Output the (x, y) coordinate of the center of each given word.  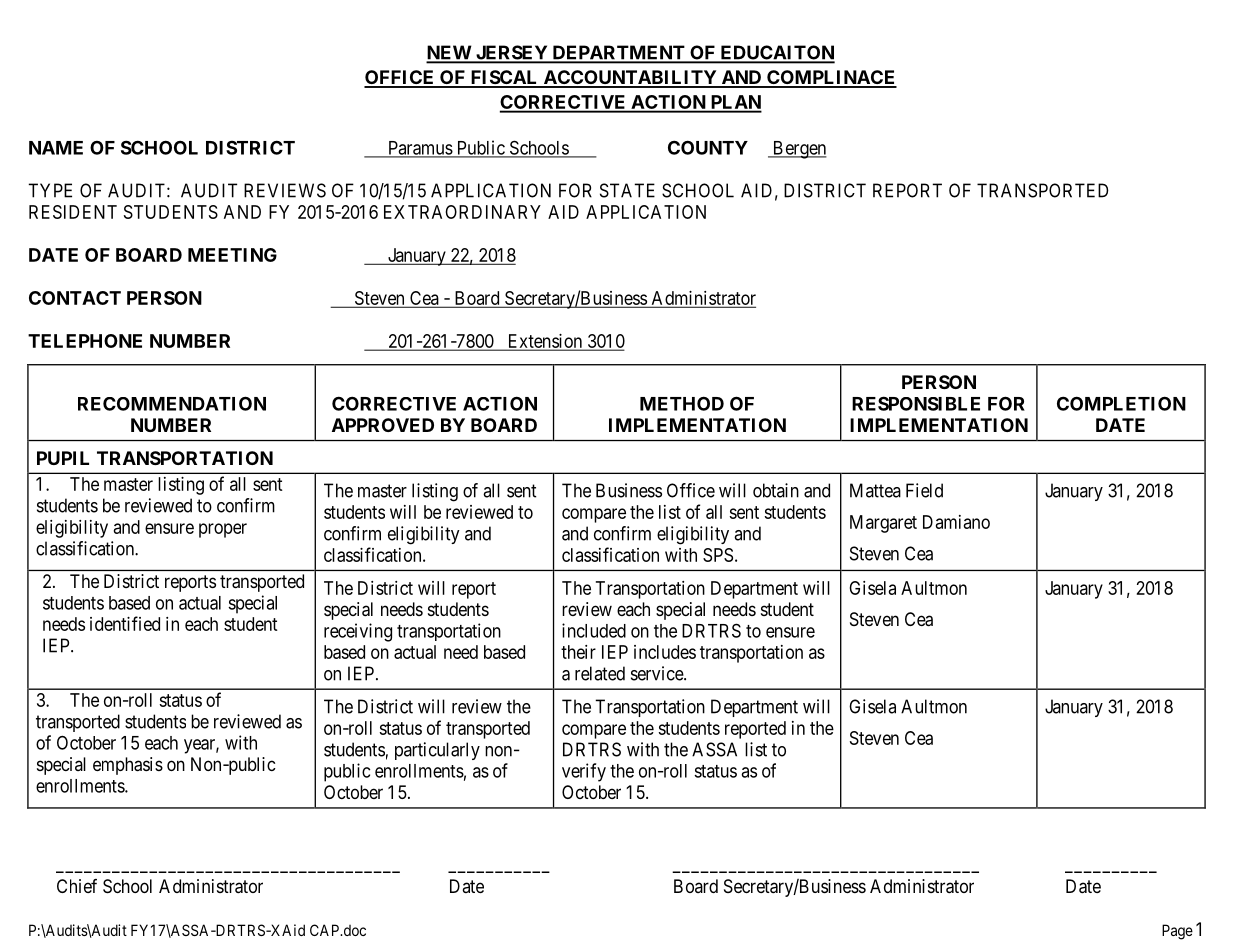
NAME (56, 148)
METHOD (682, 403)
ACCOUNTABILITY (630, 78)
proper (223, 530)
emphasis (128, 766)
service (658, 673)
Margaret (883, 524)
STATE (627, 190)
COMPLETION (1121, 403)
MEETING (232, 255)
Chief (77, 886)
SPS (718, 555)
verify (584, 772)
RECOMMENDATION (172, 403)
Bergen (798, 150)
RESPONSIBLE (916, 403)
